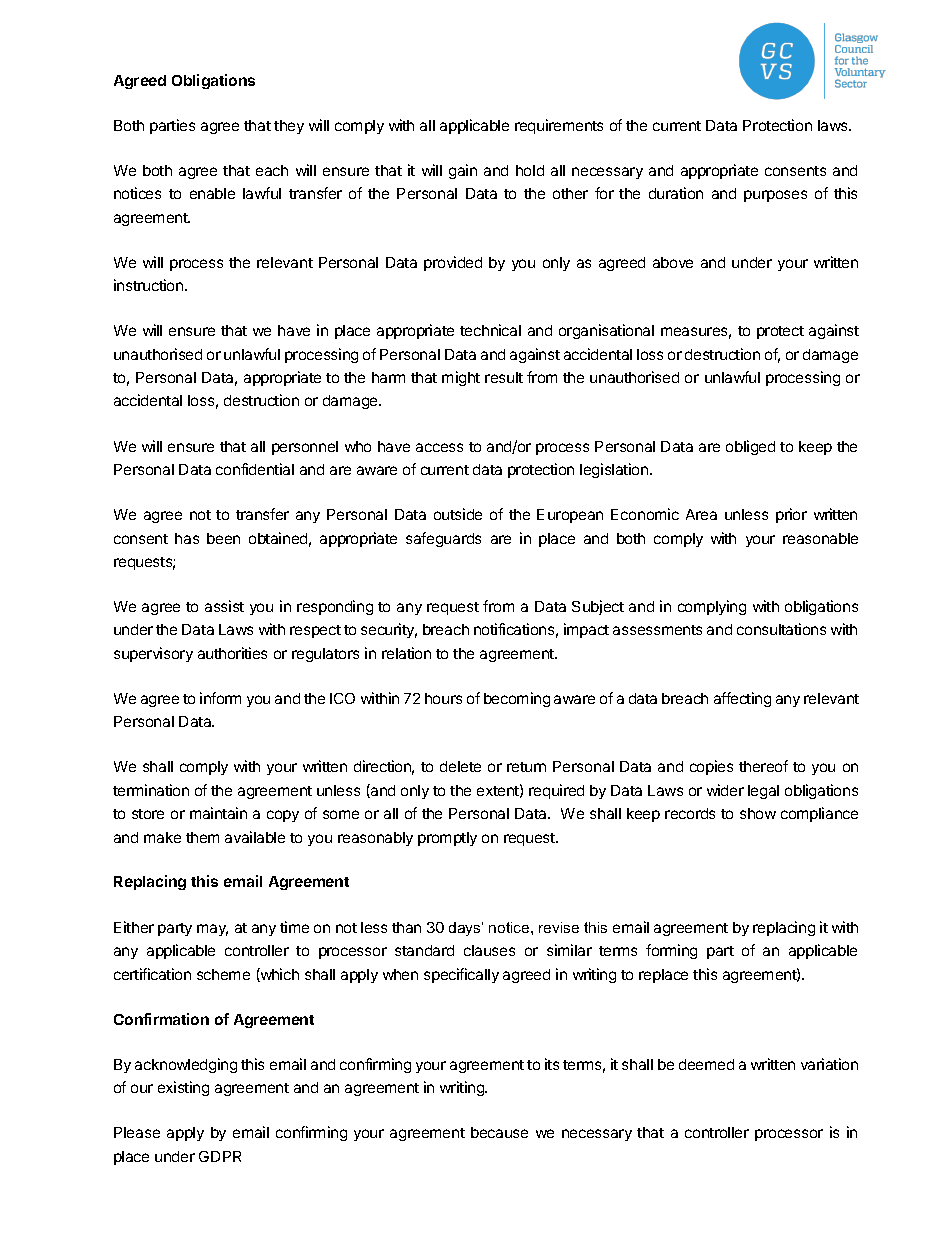  What do you see at coordinates (775, 196) in the screenshot?
I see `purposes` at bounding box center [775, 196].
